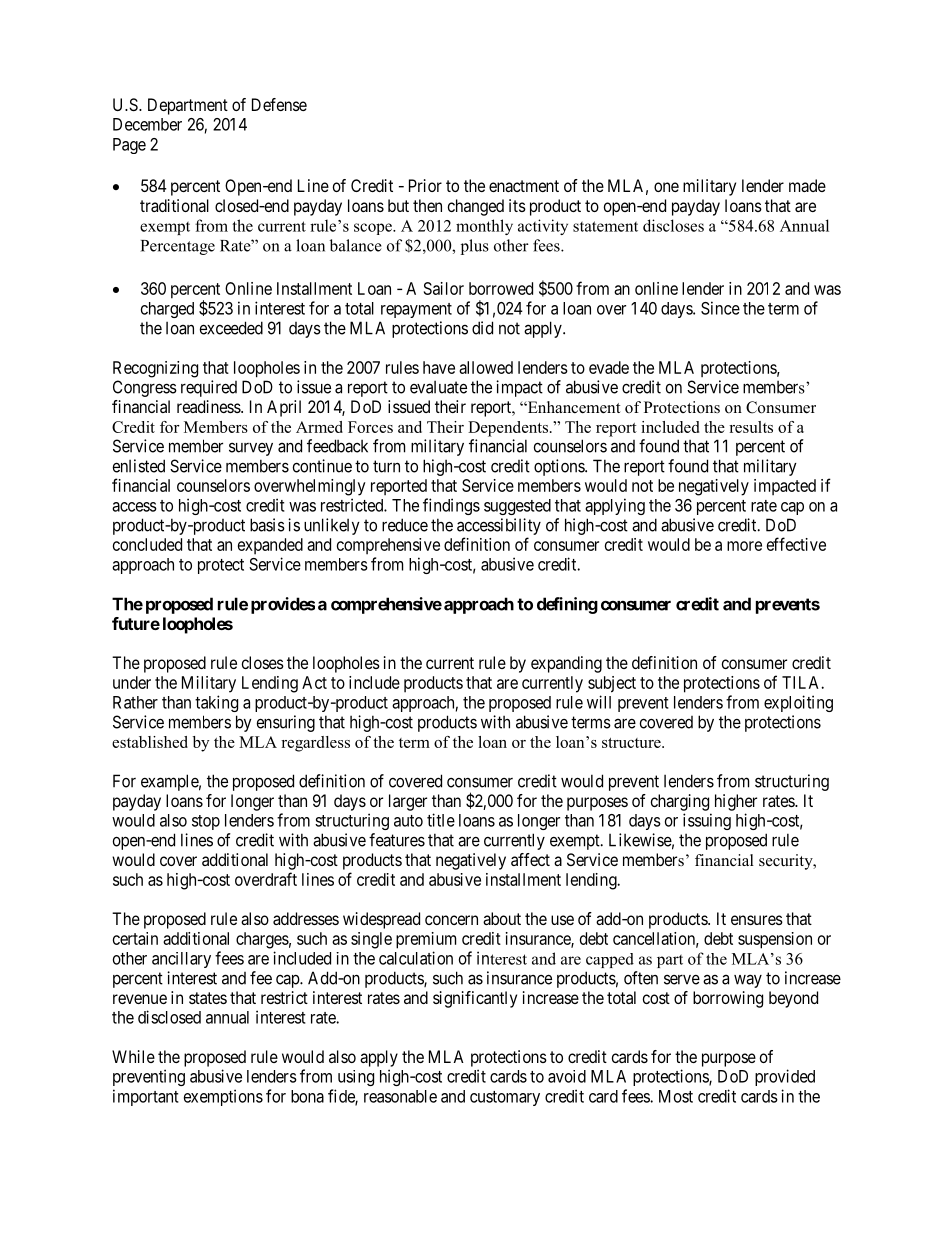 The width and height of the page is (952, 1233). Describe the element at coordinates (147, 124) in the page. I see `December` at that location.
